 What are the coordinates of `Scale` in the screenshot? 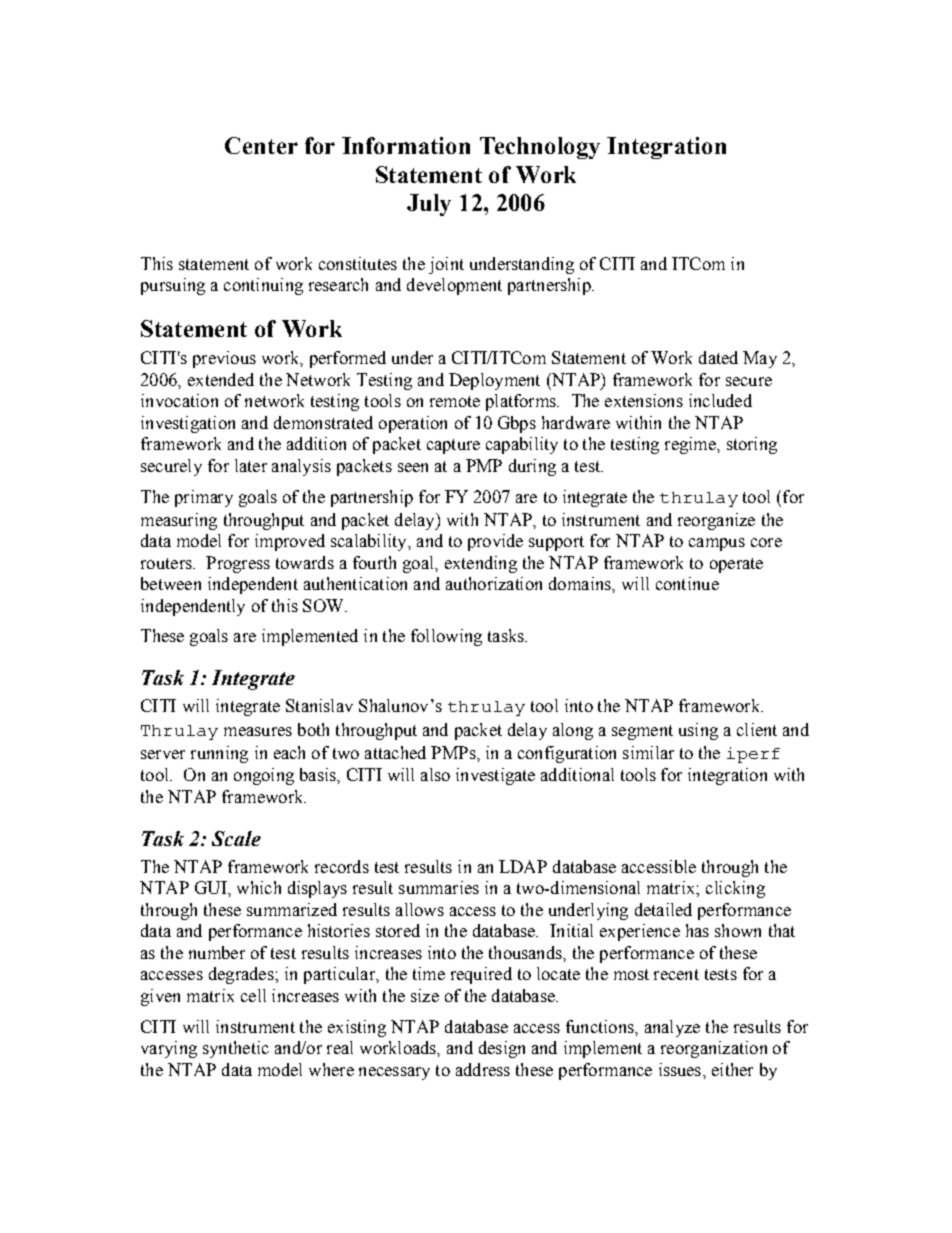 It's located at (236, 838).
